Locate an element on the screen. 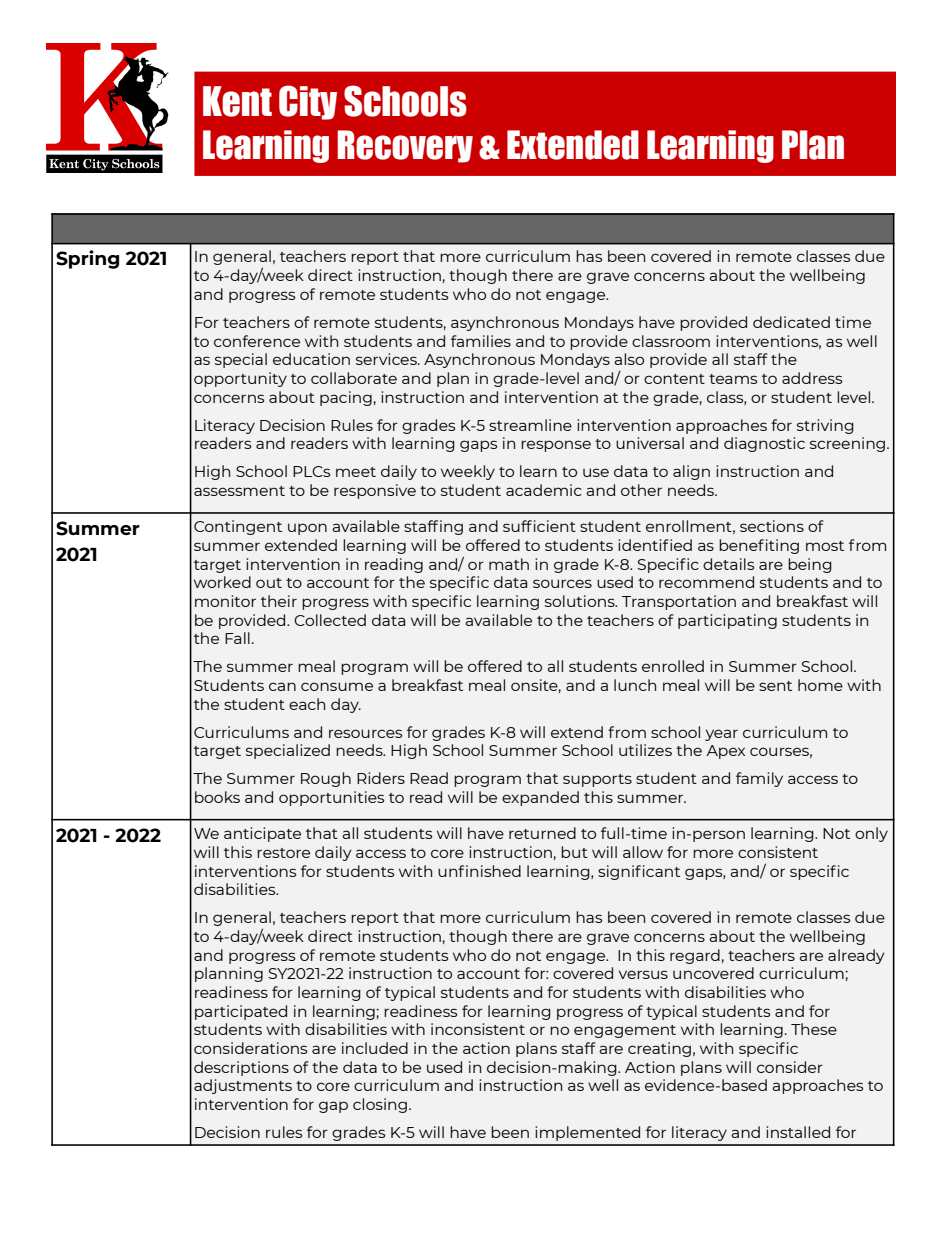 The image size is (952, 1233). sections is located at coordinates (772, 526).
